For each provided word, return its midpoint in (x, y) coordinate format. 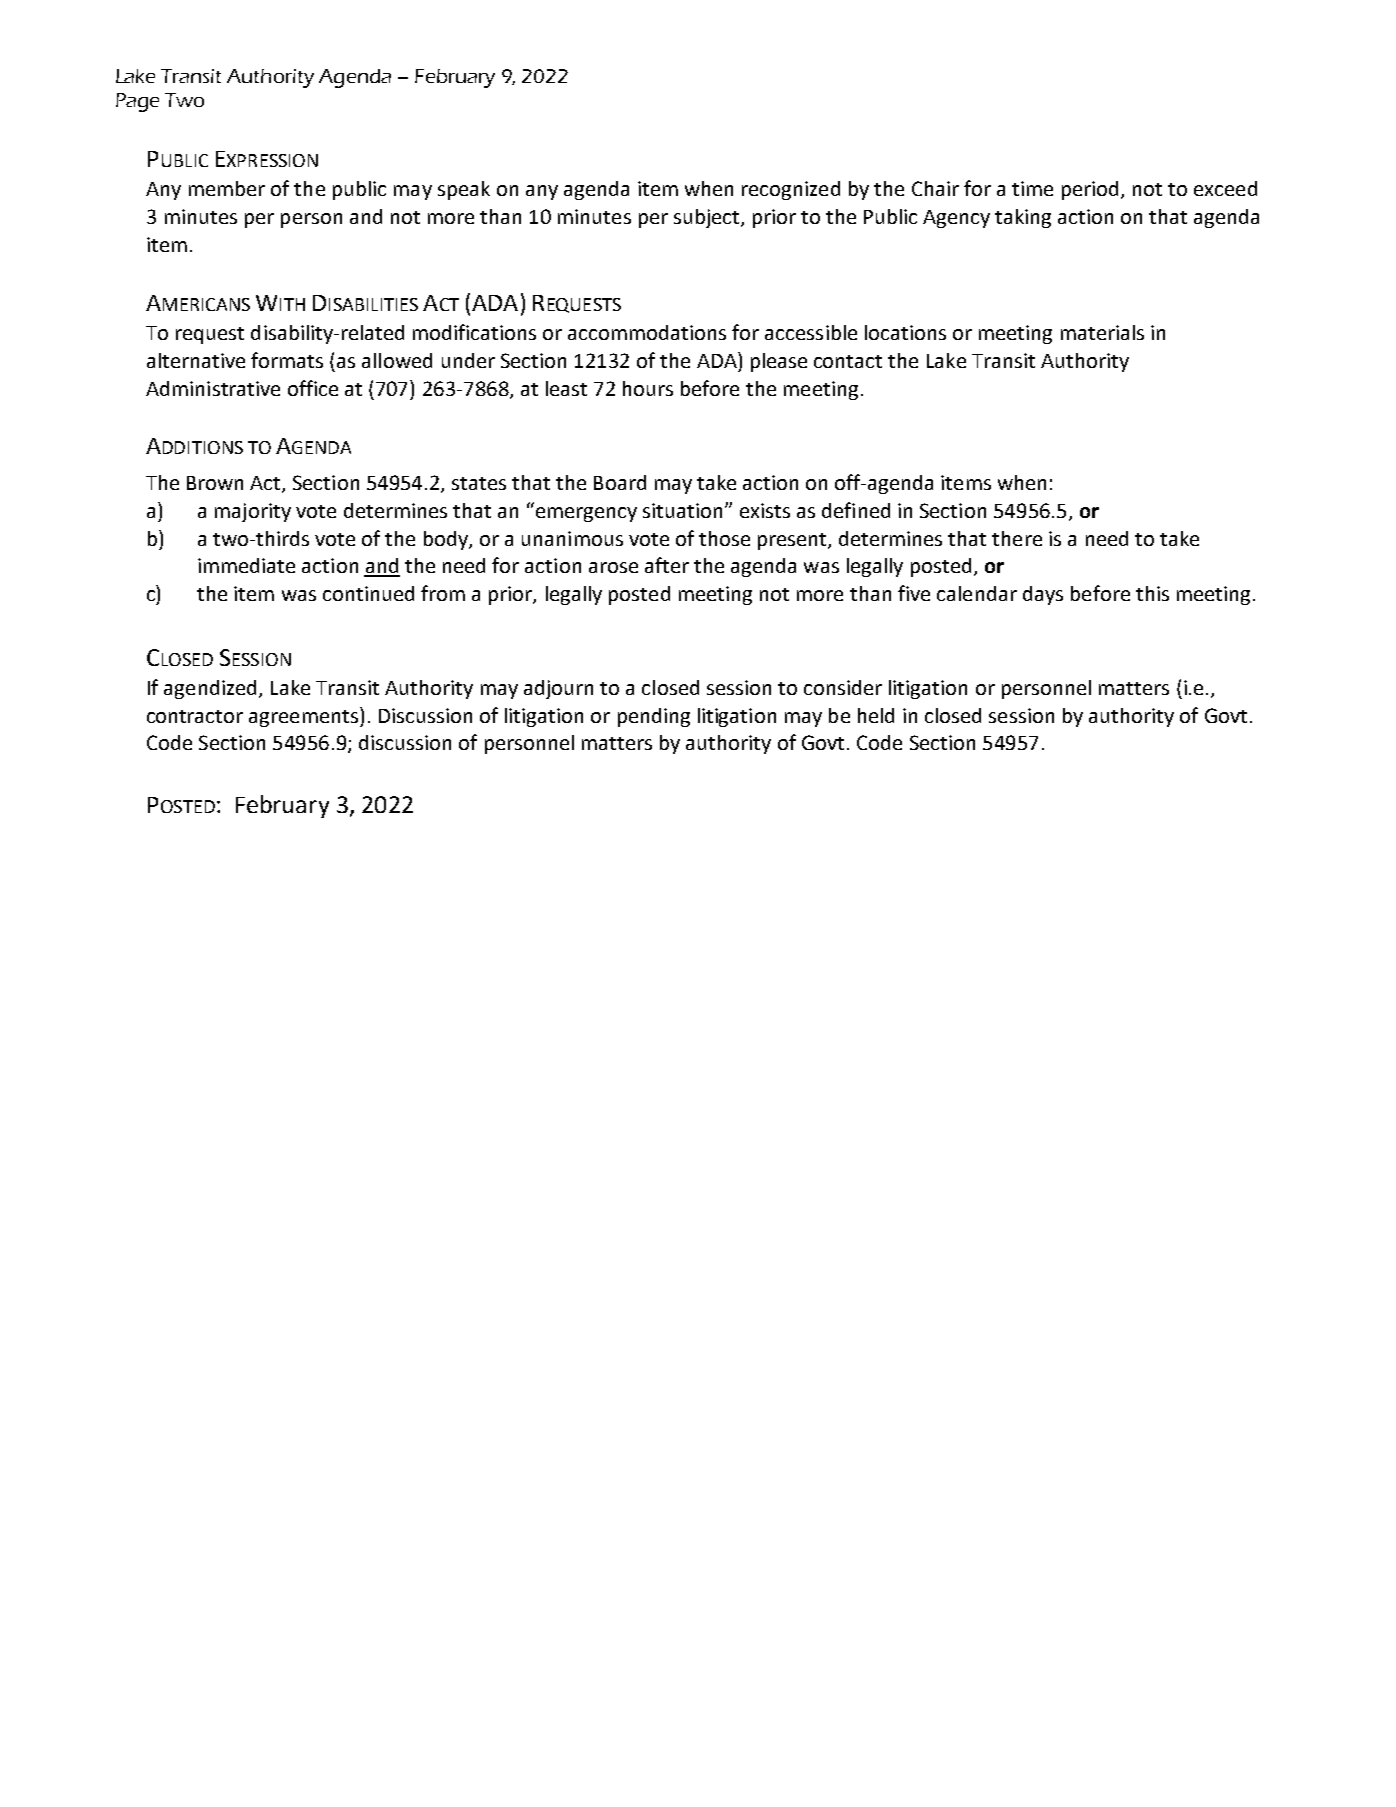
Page (137, 102)
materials (1102, 332)
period (1090, 190)
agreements (303, 718)
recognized (791, 190)
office (313, 388)
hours (648, 388)
